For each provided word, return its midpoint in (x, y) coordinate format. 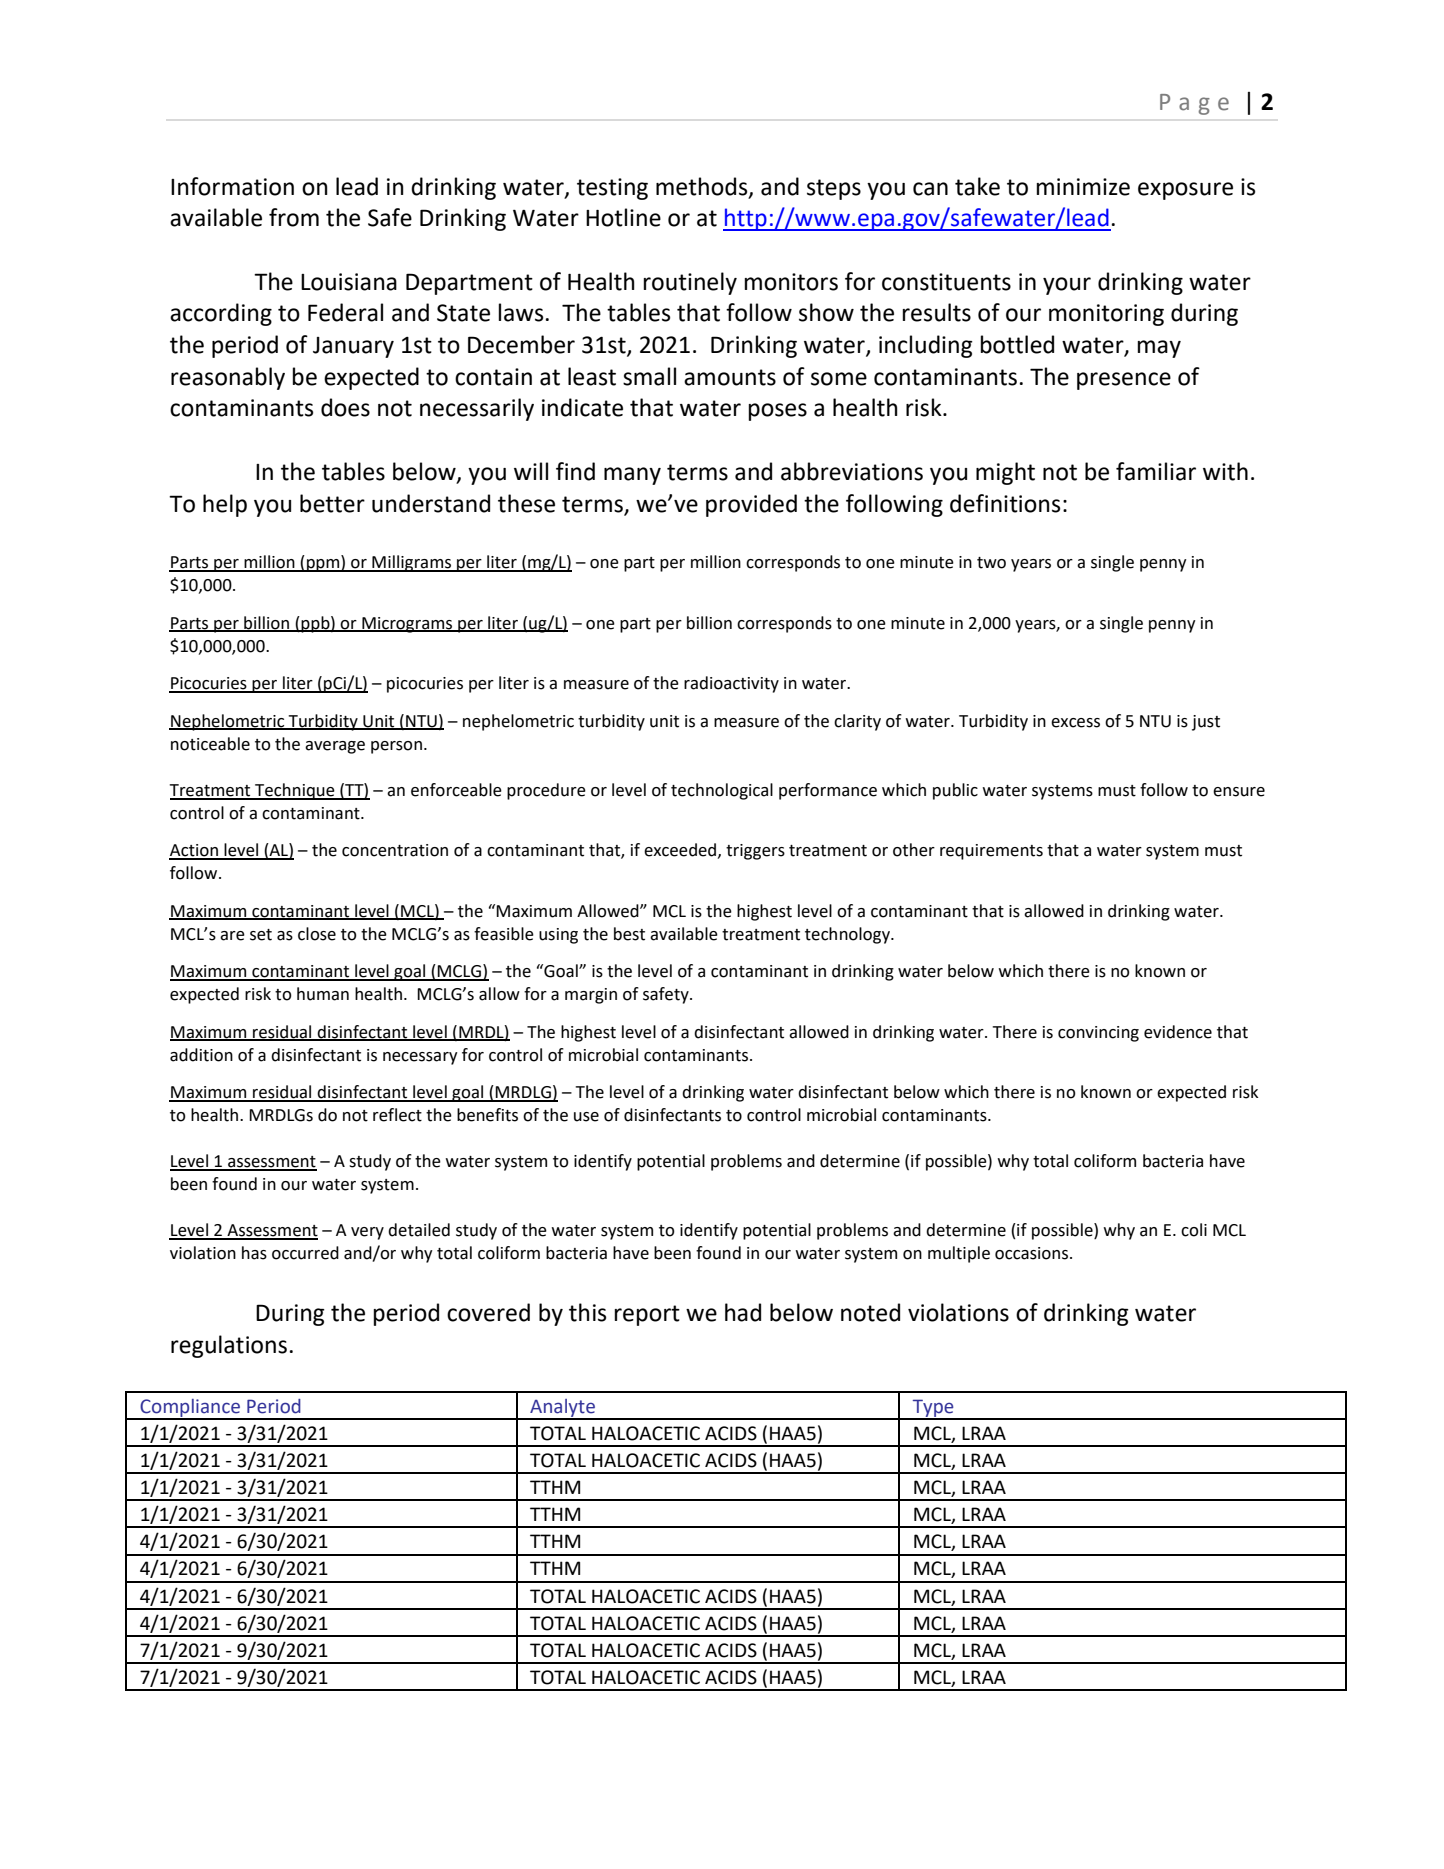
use (586, 1117)
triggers (755, 852)
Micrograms (407, 625)
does (345, 407)
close (317, 934)
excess (1075, 723)
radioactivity (731, 684)
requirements (991, 852)
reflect (397, 1115)
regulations (229, 1346)
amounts (730, 377)
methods (703, 187)
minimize (1083, 187)
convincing (1098, 1034)
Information (232, 186)
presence (1124, 381)
